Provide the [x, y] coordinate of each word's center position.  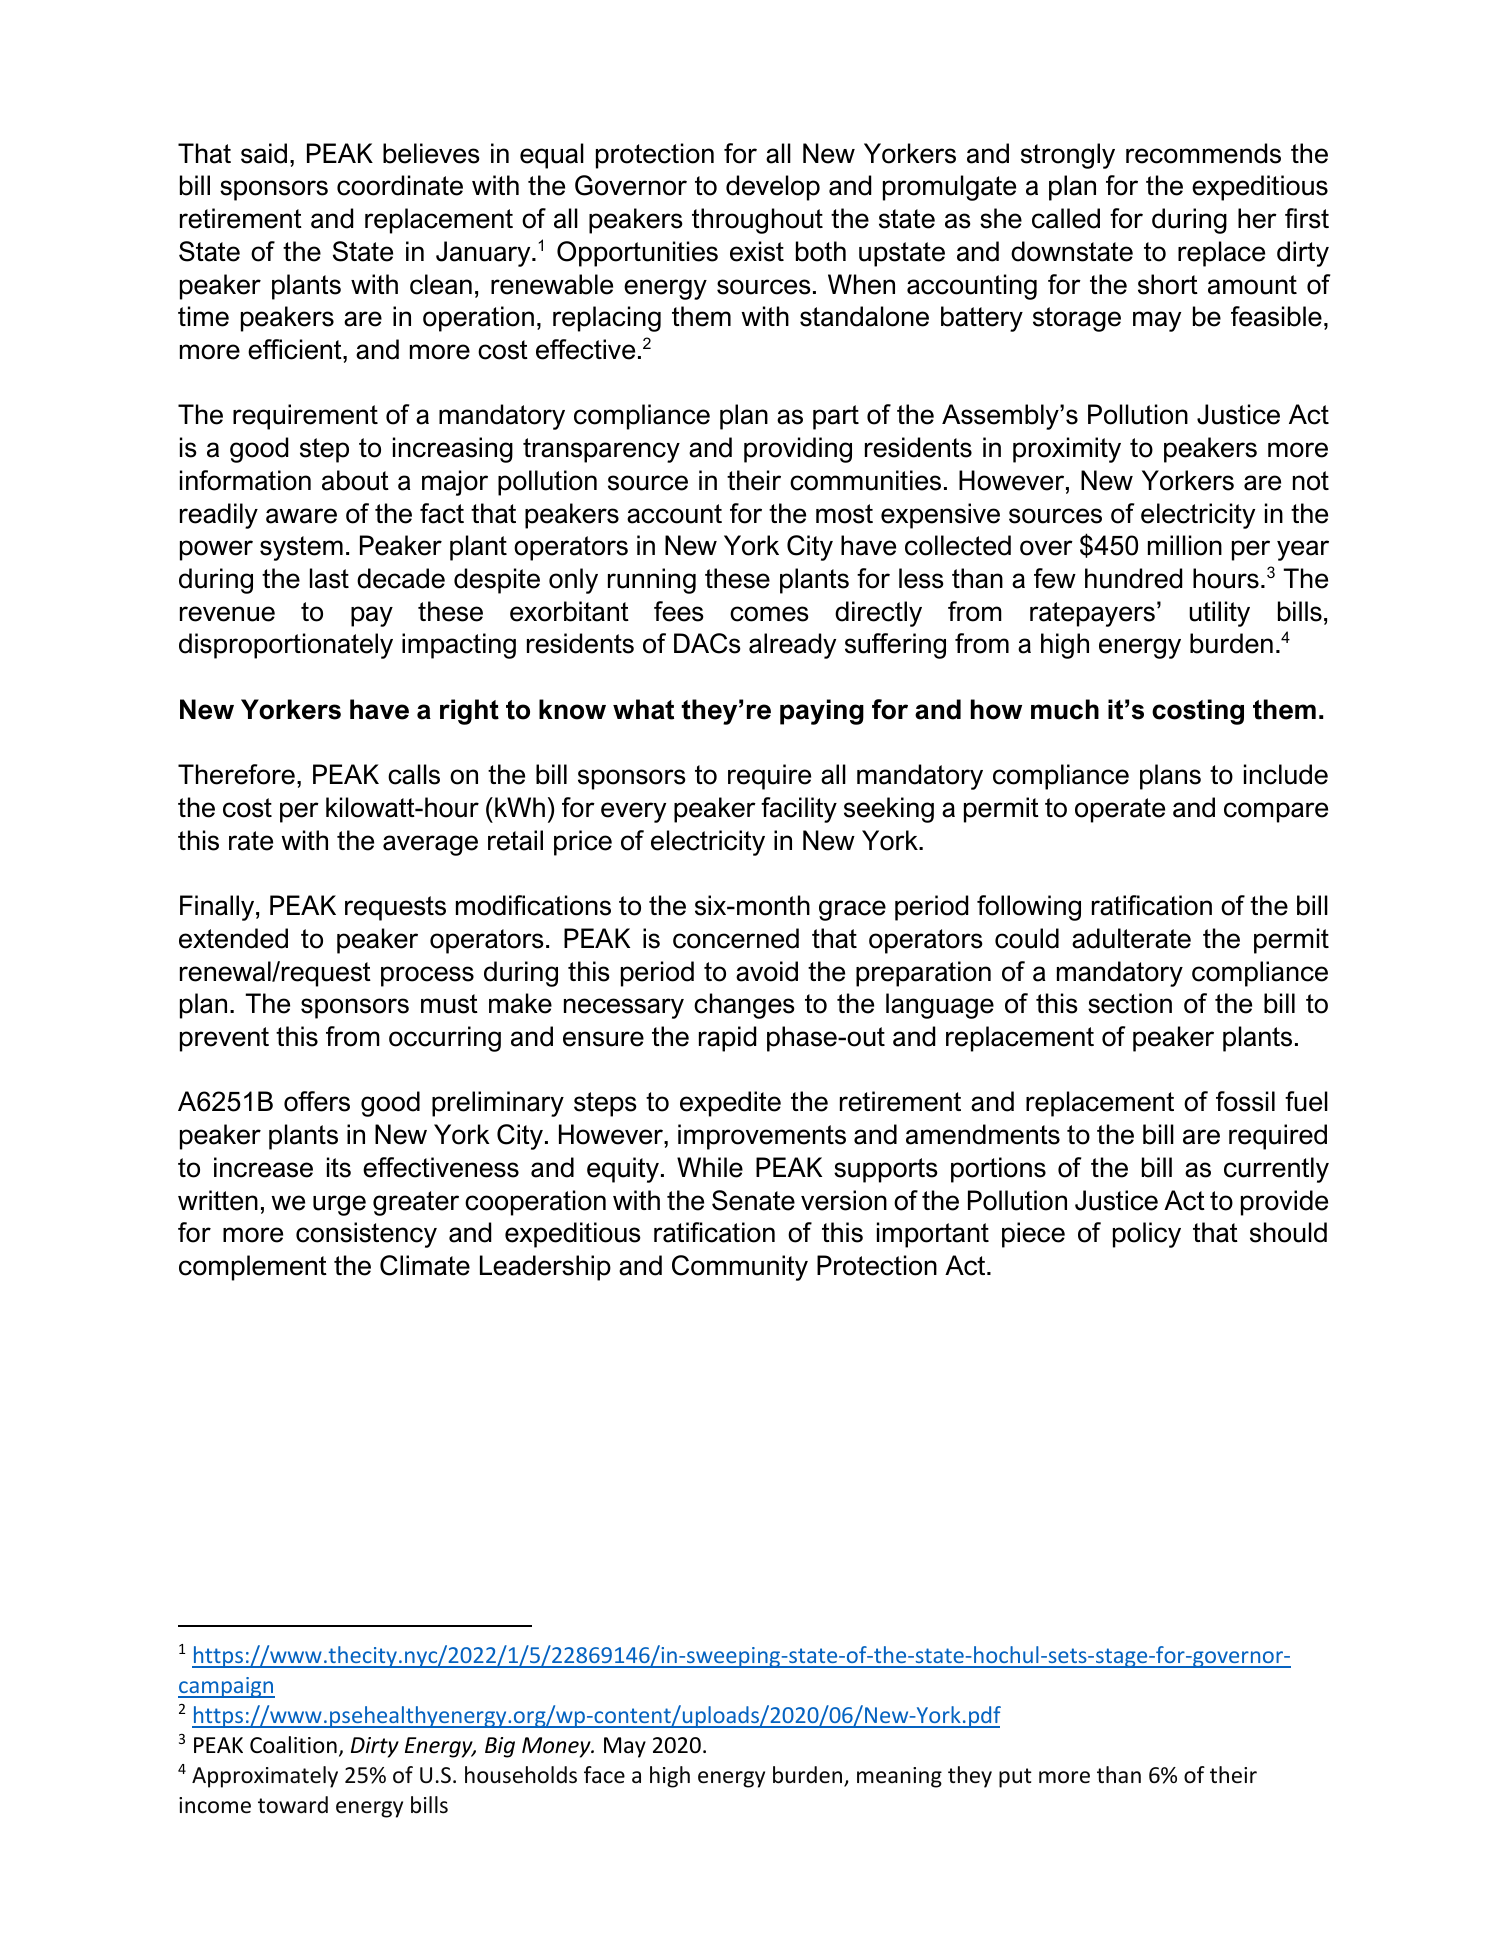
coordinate [400, 185]
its [339, 1167]
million [1185, 545]
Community [740, 1268]
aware [301, 516]
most [844, 514]
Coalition [293, 1745]
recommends [1203, 153]
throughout [757, 221]
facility [799, 810]
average [430, 845]
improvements [762, 1137]
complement [253, 1268]
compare [1276, 812]
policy [1147, 1235]
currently [1276, 1170]
